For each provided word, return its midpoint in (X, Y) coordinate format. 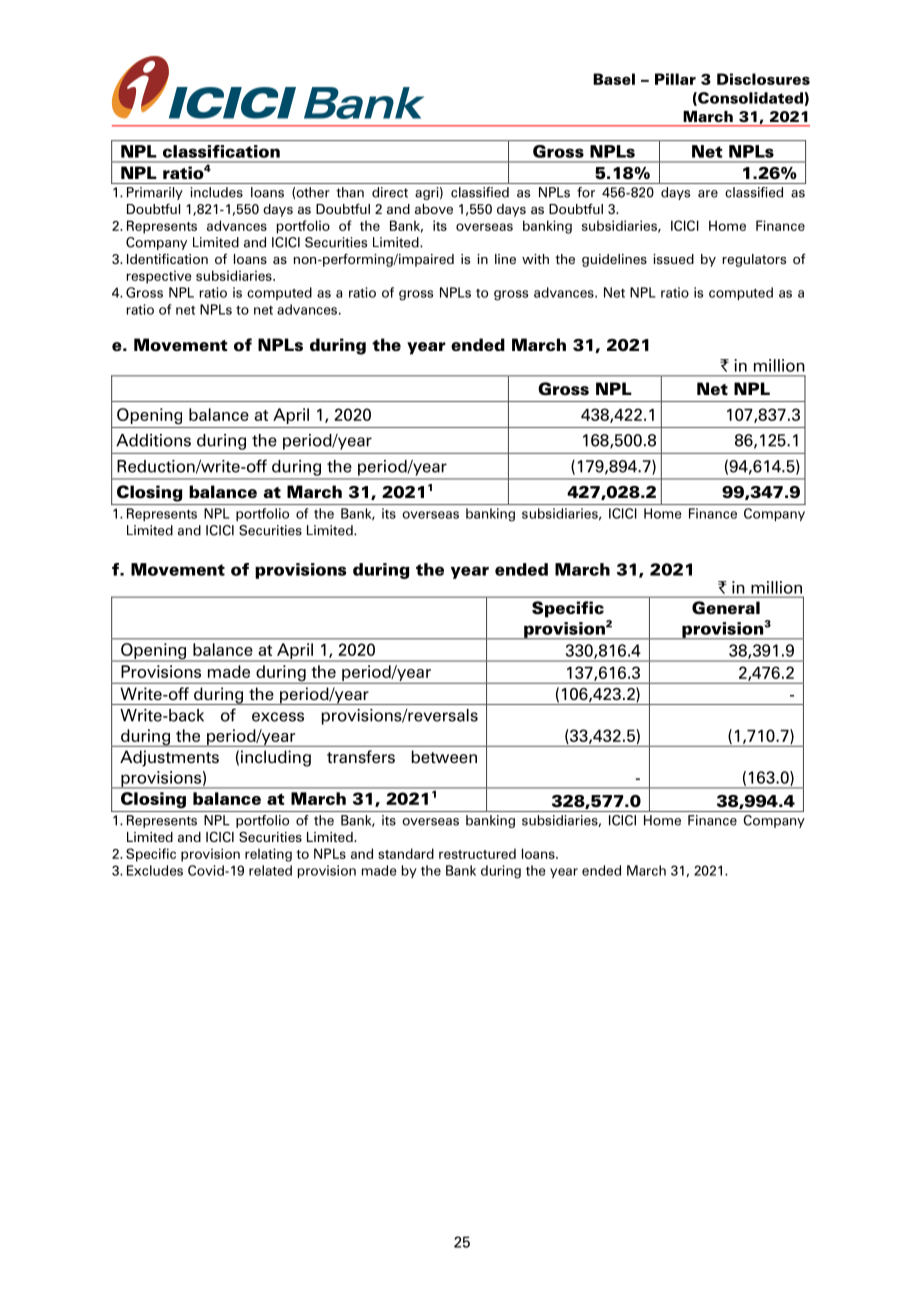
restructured (477, 853)
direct (390, 192)
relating (268, 855)
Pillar (675, 79)
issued (673, 259)
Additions (153, 440)
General (726, 607)
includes (216, 192)
